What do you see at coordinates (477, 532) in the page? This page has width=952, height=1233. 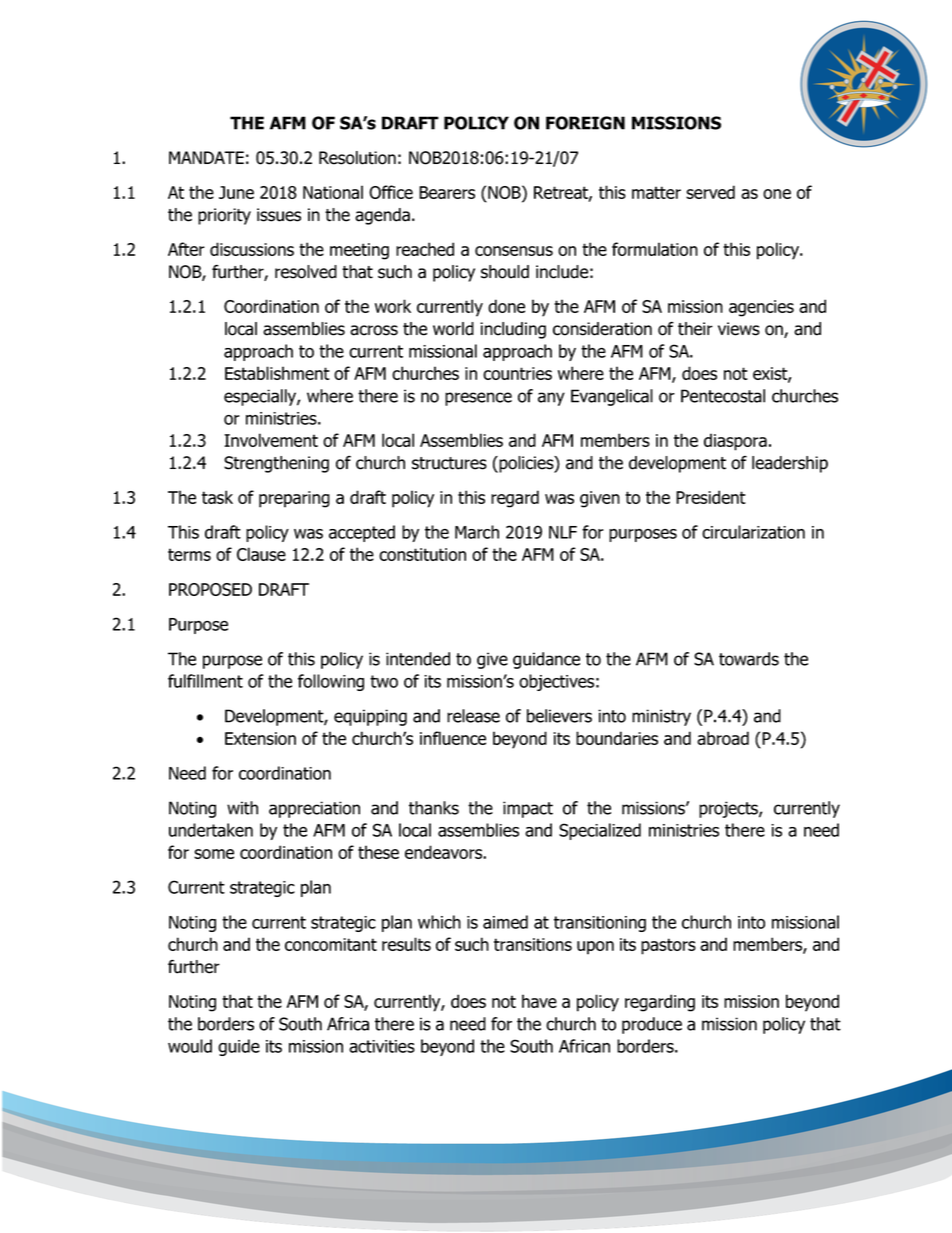 I see `March` at bounding box center [477, 532].
